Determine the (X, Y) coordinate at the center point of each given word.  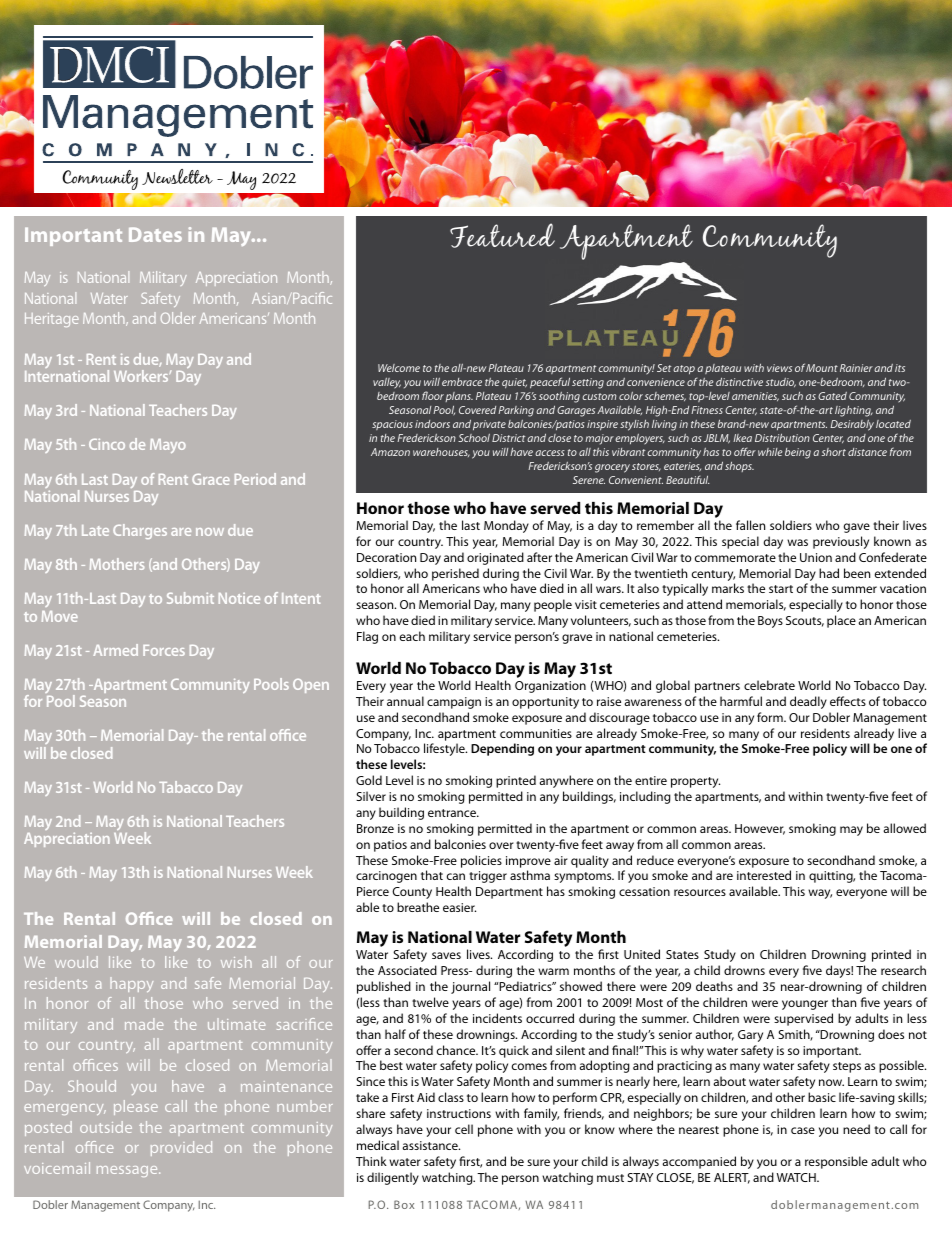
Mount (822, 368)
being (798, 453)
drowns (744, 970)
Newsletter (177, 177)
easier (459, 907)
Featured (502, 235)
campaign (454, 703)
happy (131, 984)
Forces (164, 650)
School (474, 438)
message (128, 1171)
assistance (431, 1145)
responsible (836, 1162)
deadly (808, 702)
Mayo (168, 446)
